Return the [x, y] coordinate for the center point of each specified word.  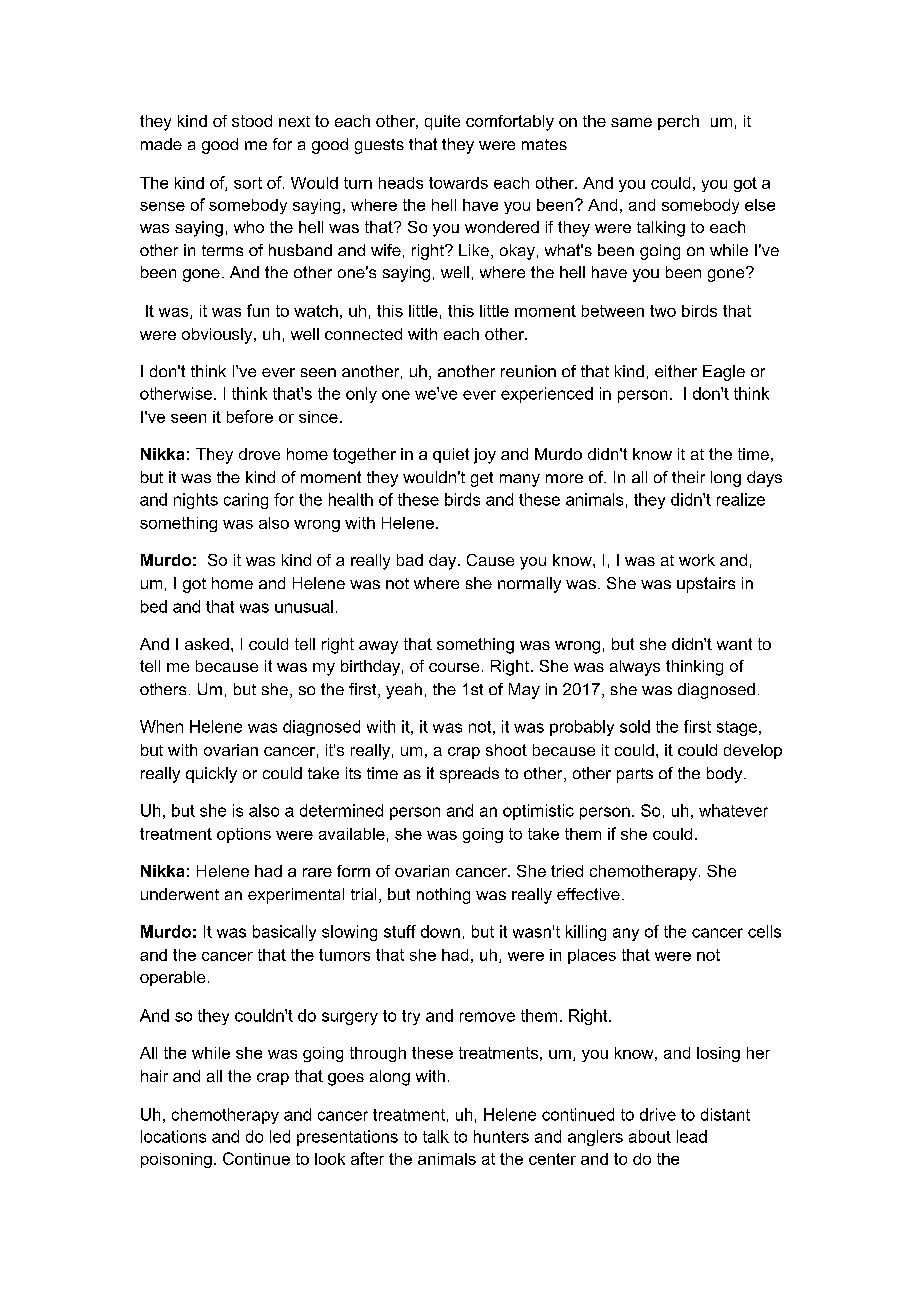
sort [248, 183]
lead [692, 1136]
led [280, 1136]
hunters [501, 1136]
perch [678, 122]
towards [458, 183]
